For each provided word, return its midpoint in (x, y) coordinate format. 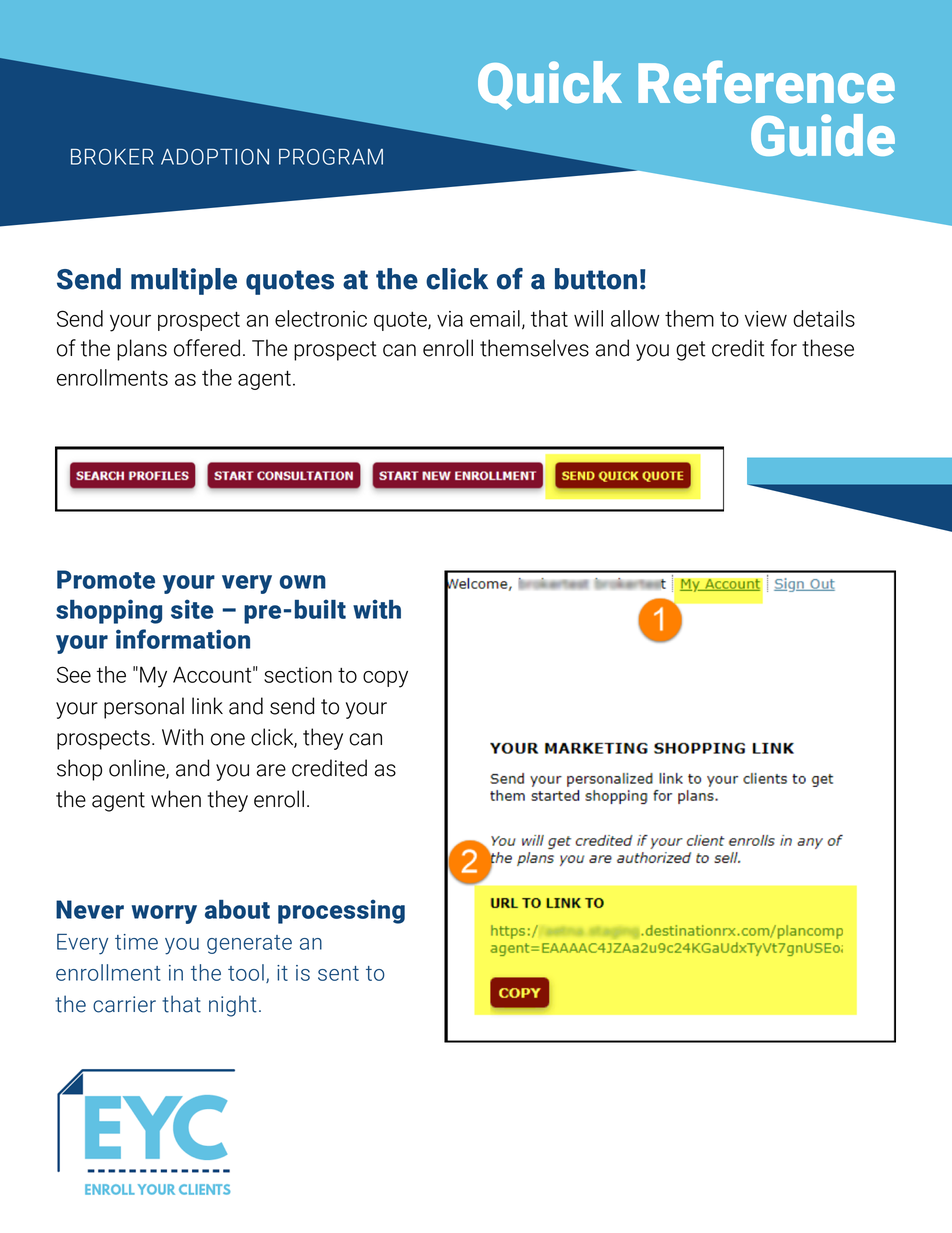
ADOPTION (215, 157)
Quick (550, 85)
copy (385, 679)
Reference (766, 81)
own (303, 582)
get (691, 351)
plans (142, 350)
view (766, 319)
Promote (106, 579)
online (138, 769)
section (298, 675)
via (450, 319)
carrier (124, 1004)
